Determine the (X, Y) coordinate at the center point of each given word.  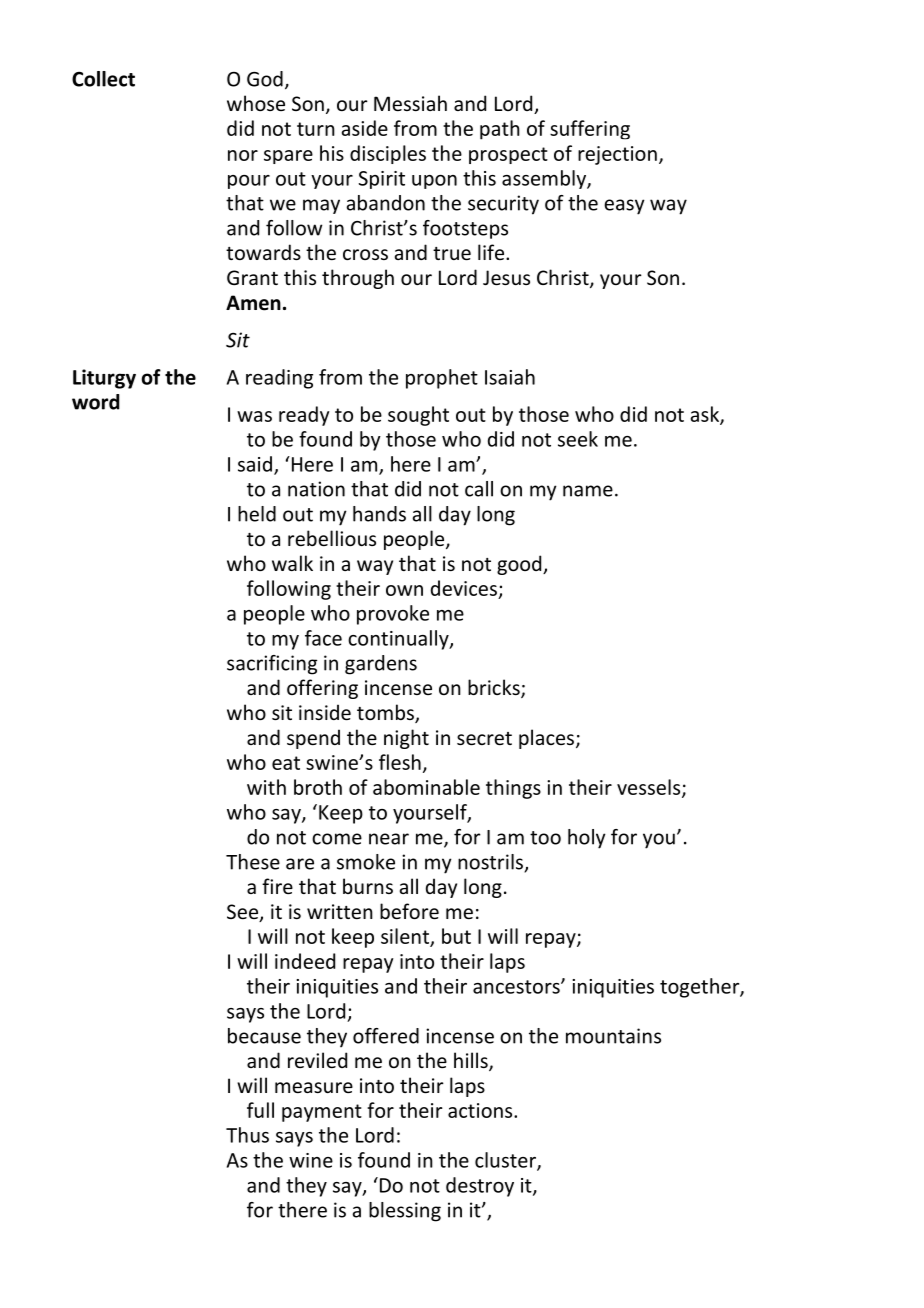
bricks (495, 688)
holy (587, 839)
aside (365, 128)
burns (368, 886)
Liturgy (104, 379)
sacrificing (272, 665)
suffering (590, 130)
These (253, 862)
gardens (381, 665)
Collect (103, 79)
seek (578, 439)
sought (418, 416)
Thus (247, 1135)
